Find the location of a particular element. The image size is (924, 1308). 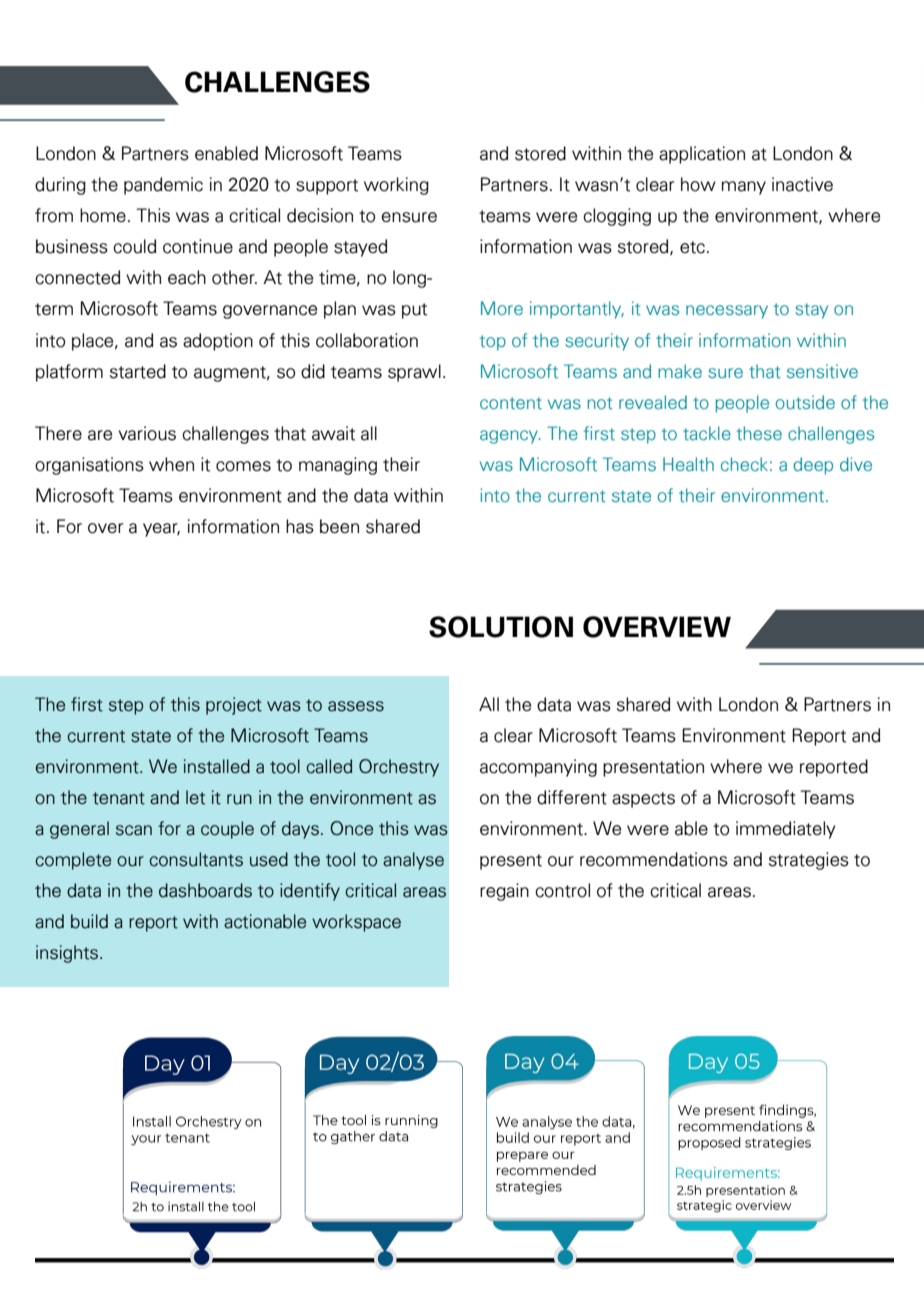

SOLUTION is located at coordinates (501, 627).
